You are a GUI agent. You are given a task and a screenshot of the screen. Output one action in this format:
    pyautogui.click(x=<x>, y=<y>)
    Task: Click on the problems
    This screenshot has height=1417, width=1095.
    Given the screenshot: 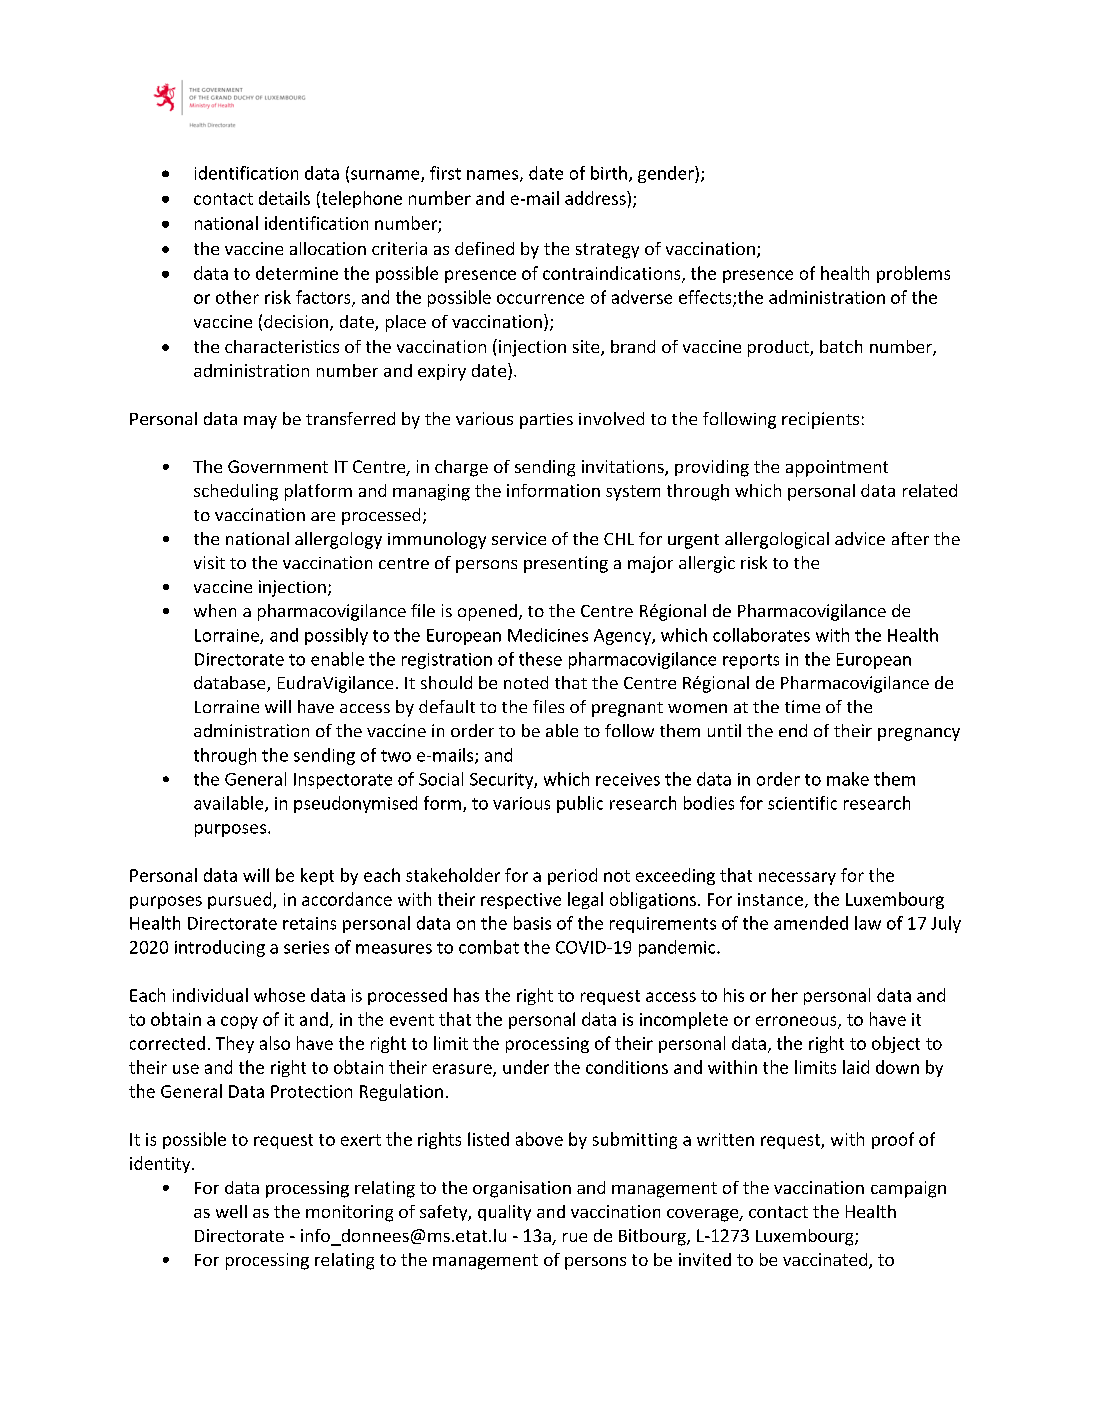 What is the action you would take?
    pyautogui.click(x=913, y=274)
